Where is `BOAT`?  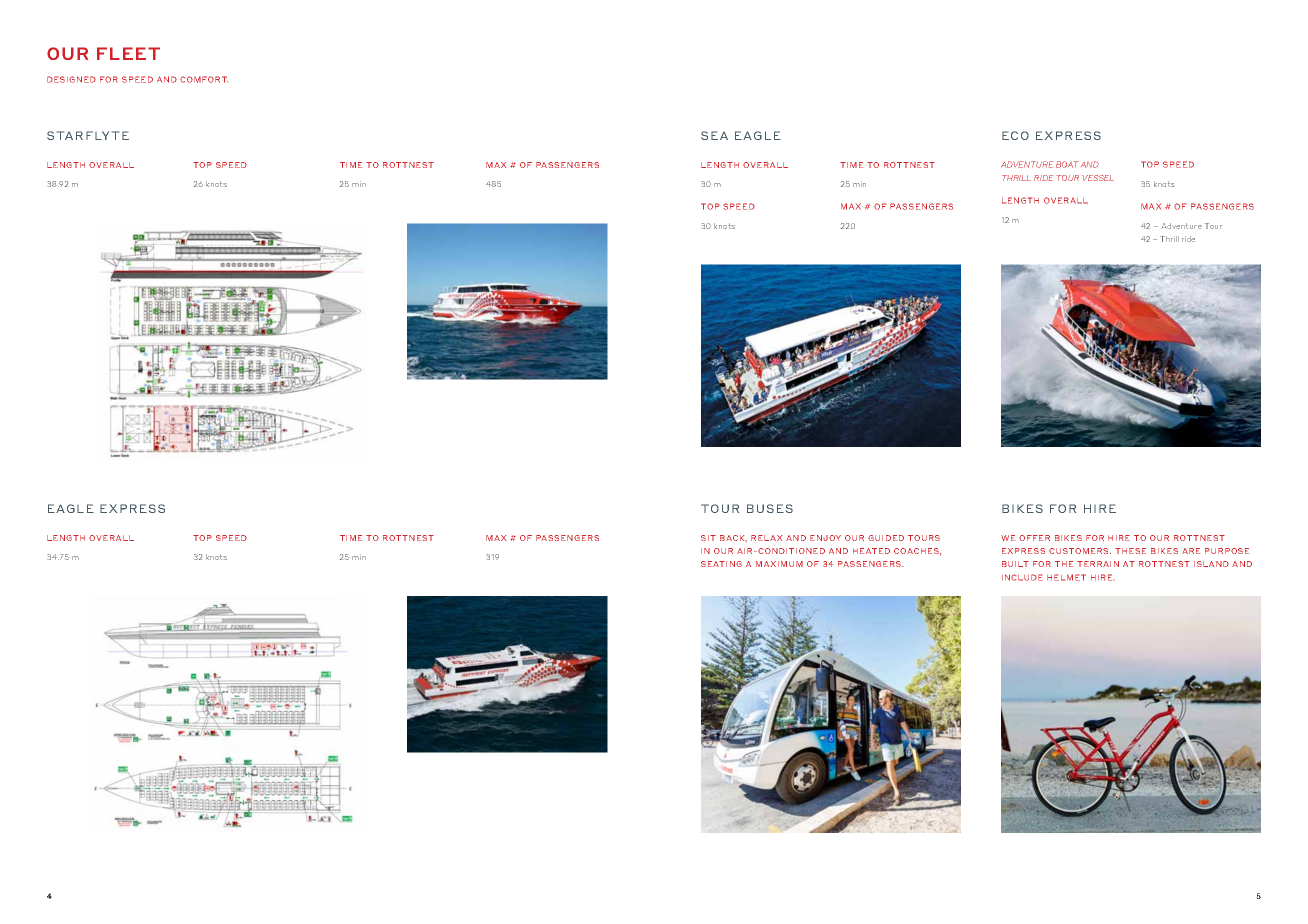
BOAT is located at coordinates (1067, 164).
